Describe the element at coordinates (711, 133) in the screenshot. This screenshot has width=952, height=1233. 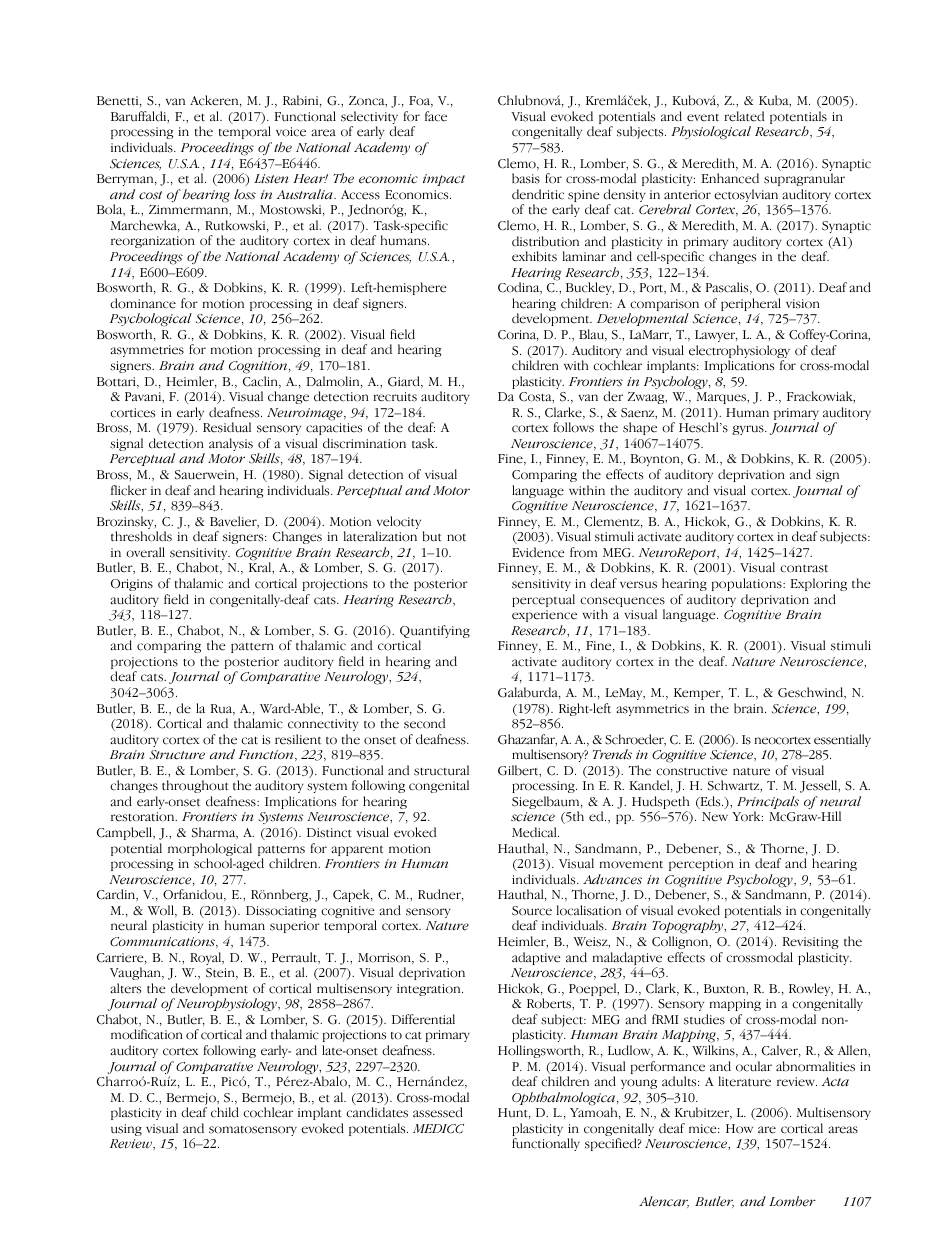
I see `Physiological` at that location.
